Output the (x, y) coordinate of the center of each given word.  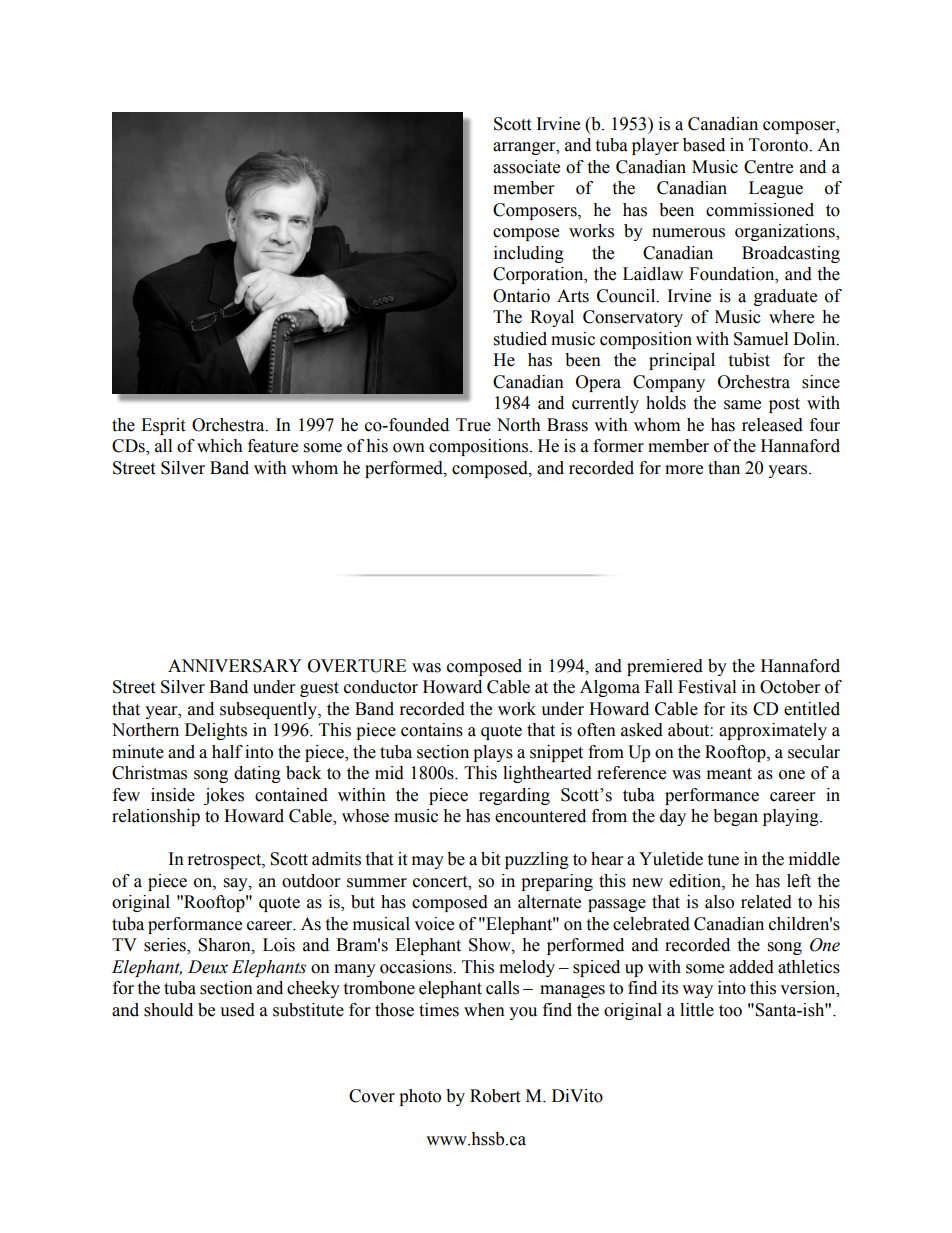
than (724, 468)
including (529, 254)
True (473, 425)
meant (729, 774)
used (237, 1010)
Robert (495, 1096)
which (220, 446)
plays (493, 753)
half (227, 752)
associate (526, 167)
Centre (768, 167)
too (730, 1011)
